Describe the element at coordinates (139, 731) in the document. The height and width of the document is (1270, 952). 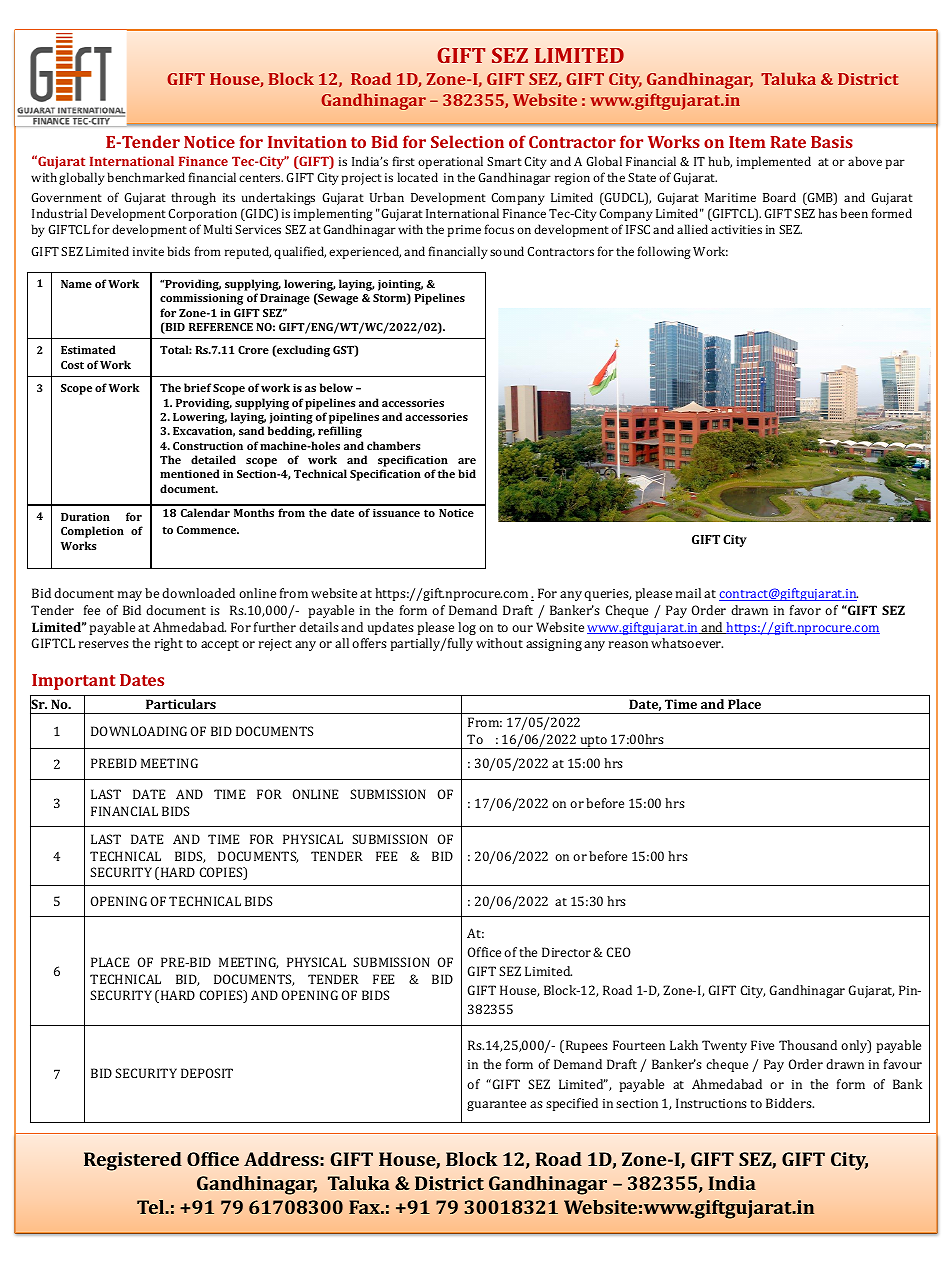
I see `DOWNLOADING` at that location.
